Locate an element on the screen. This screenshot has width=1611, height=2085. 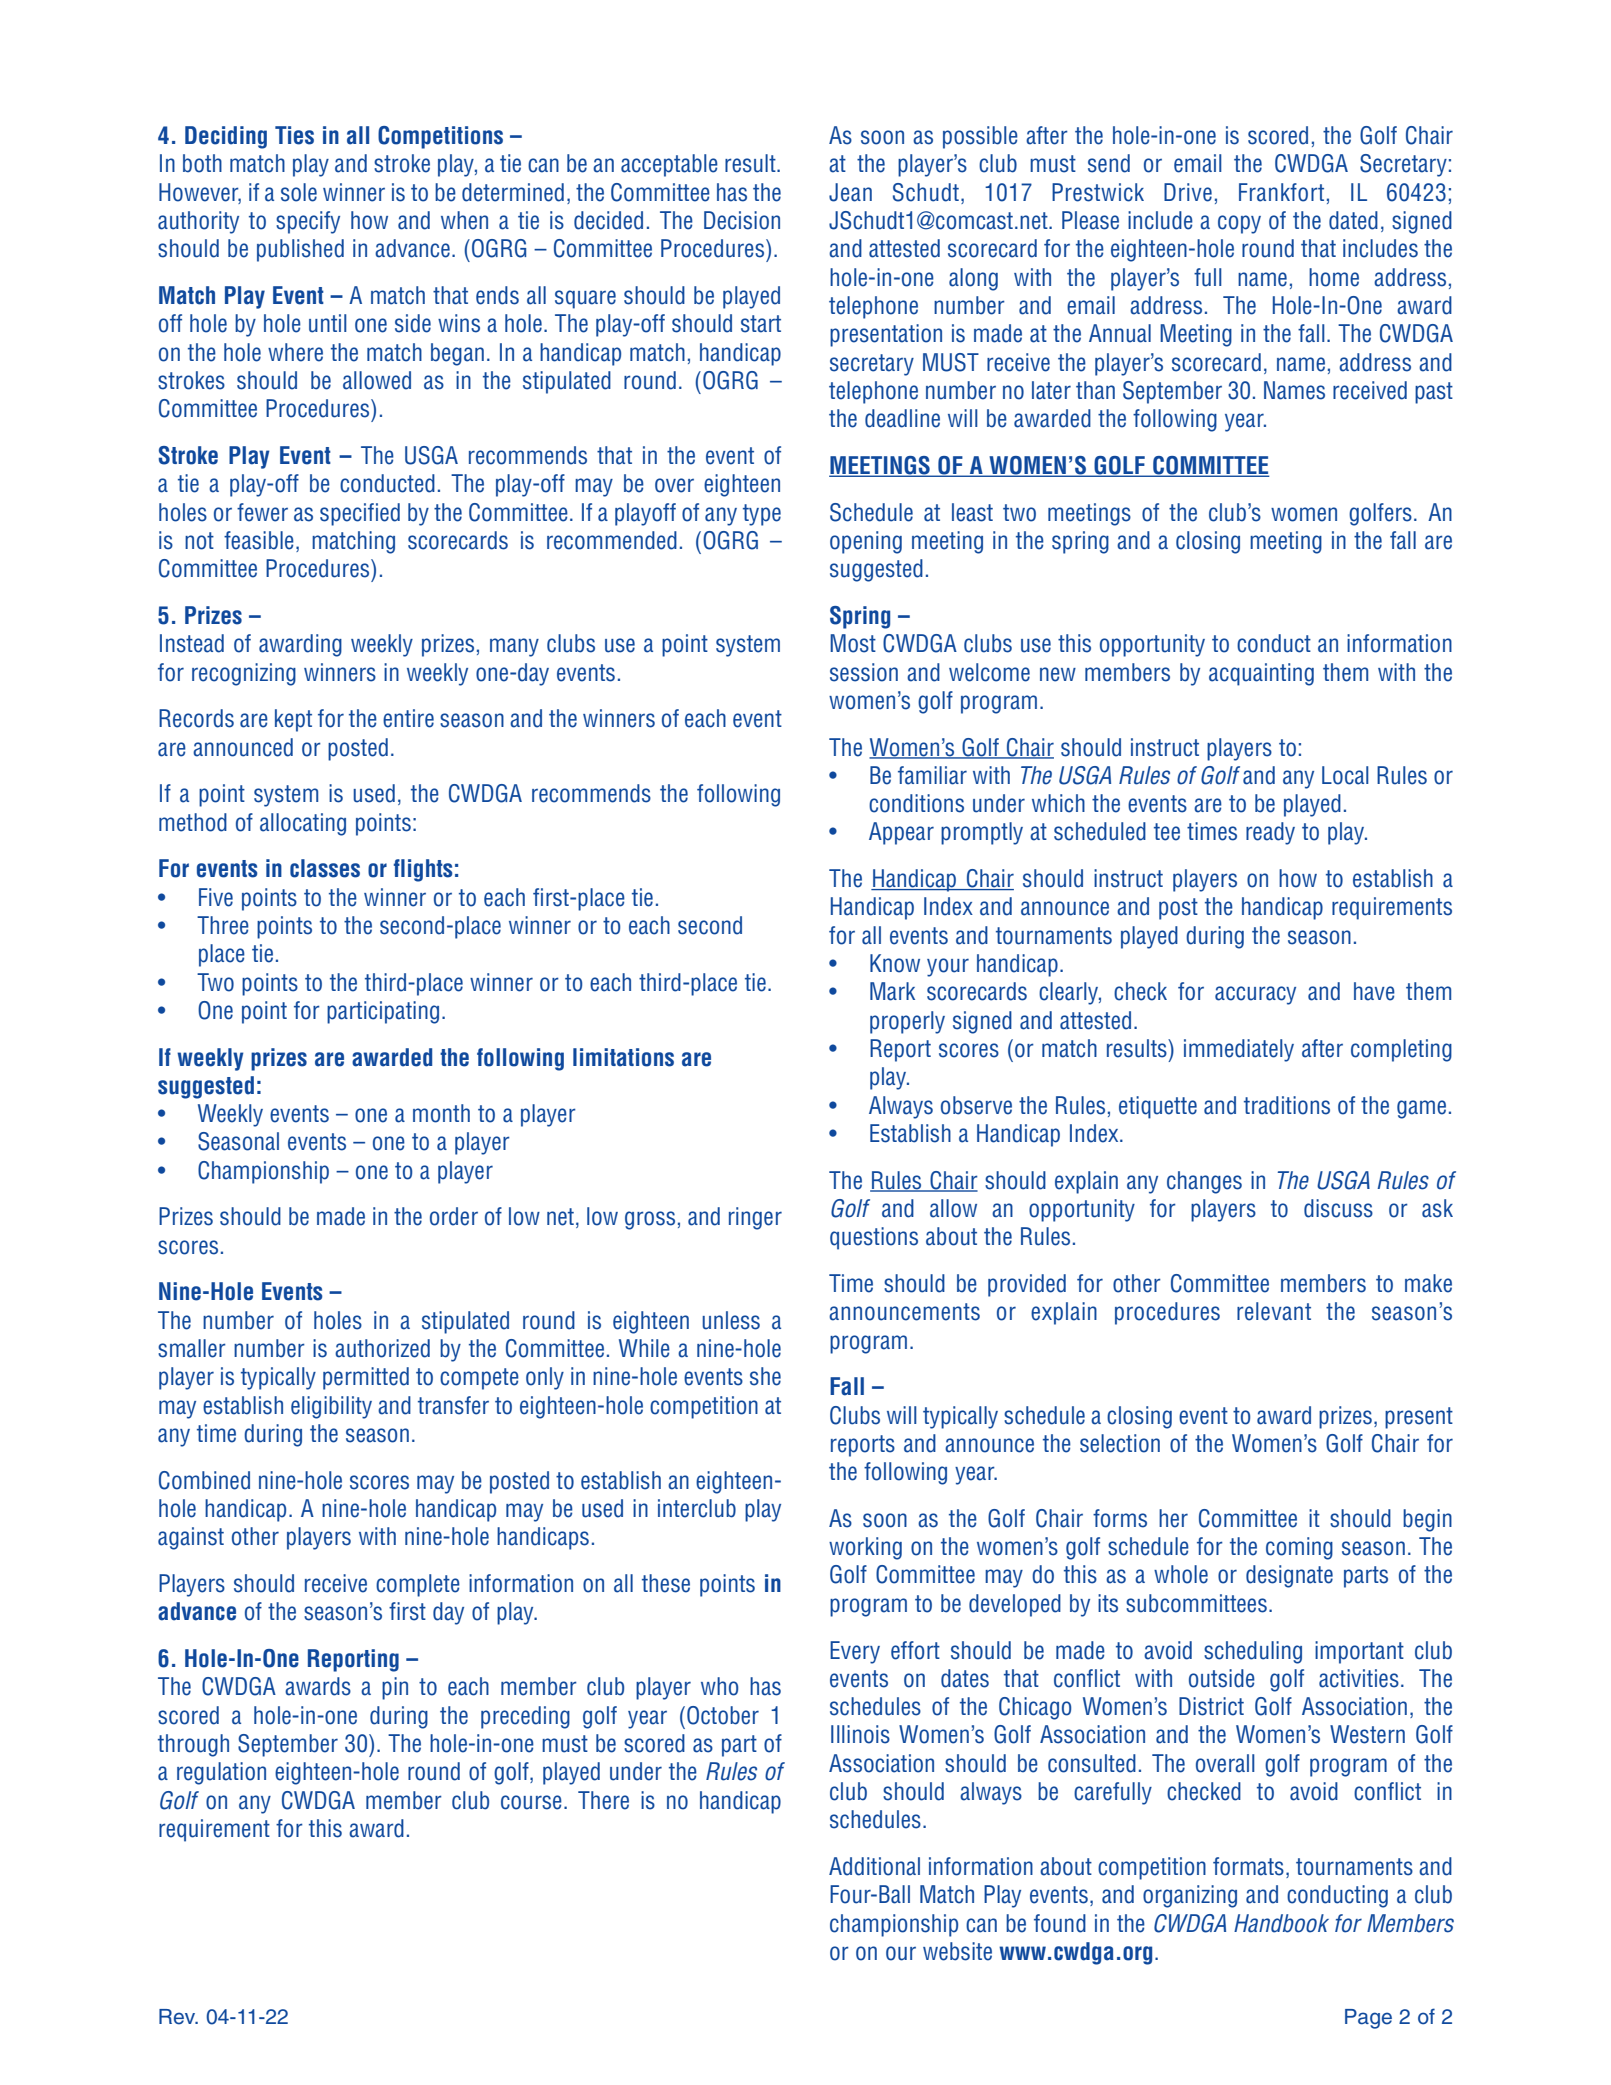
recognizing is located at coordinates (244, 674).
